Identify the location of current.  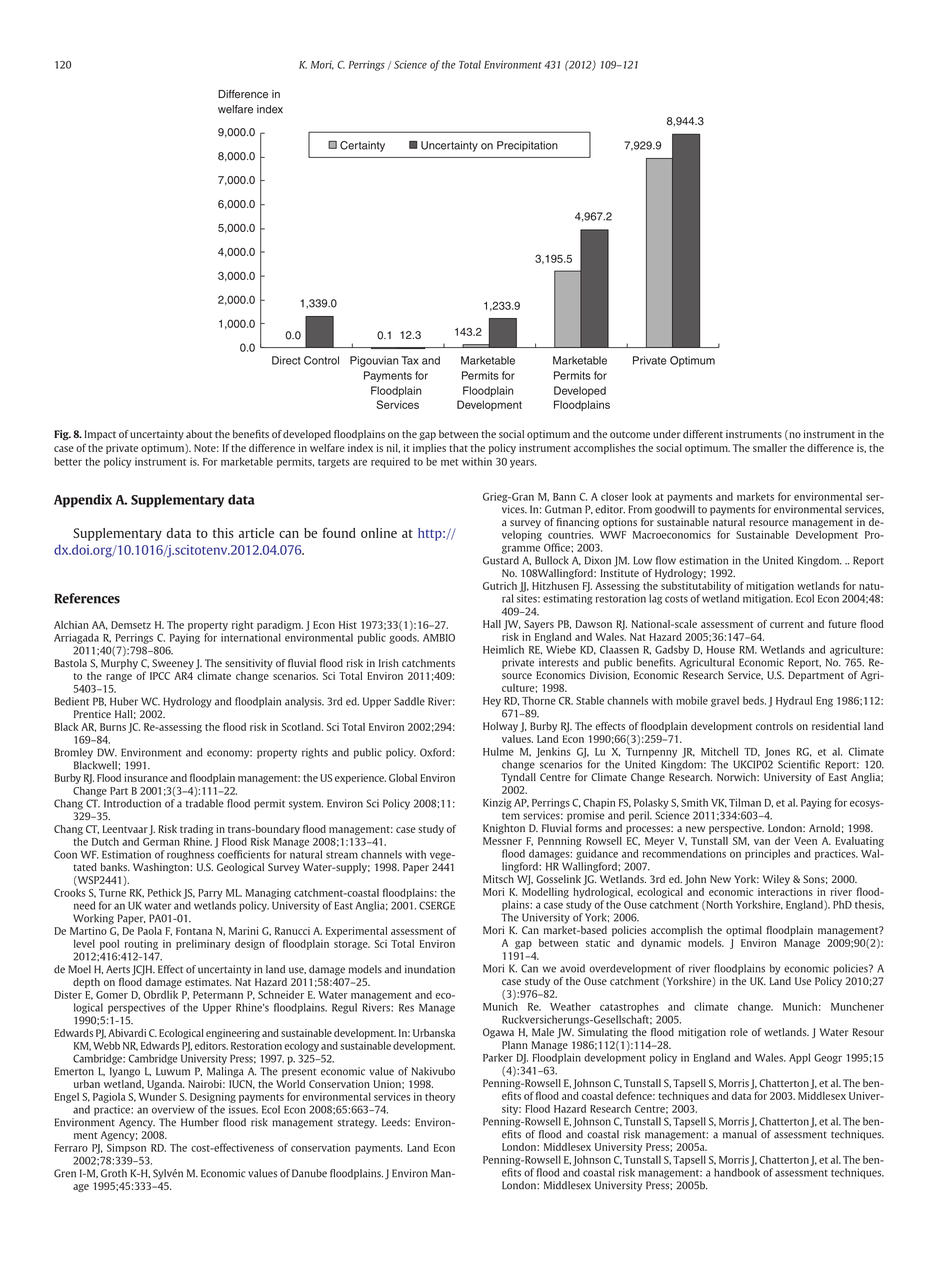
(787, 624).
